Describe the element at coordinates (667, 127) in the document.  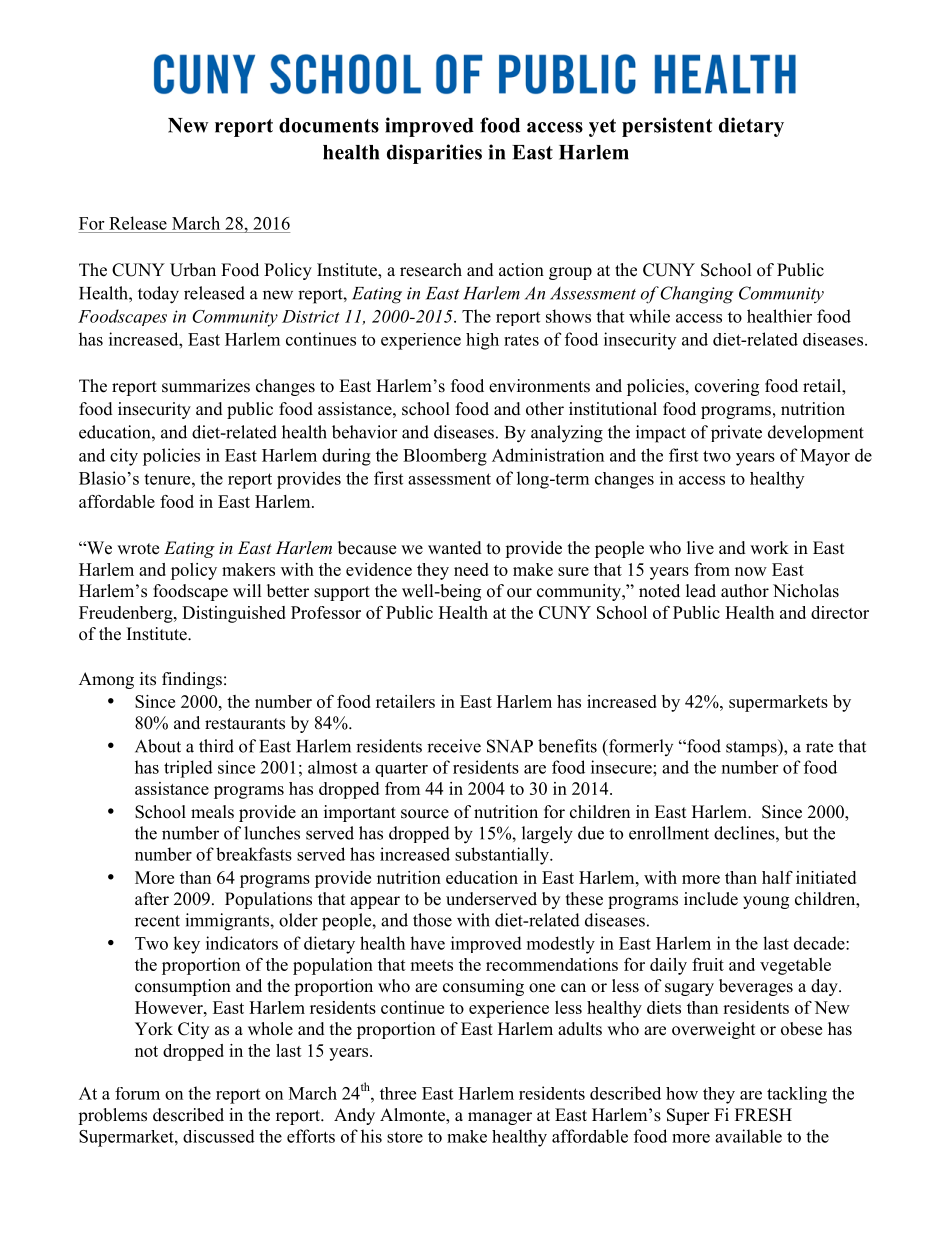
I see `persistent` at that location.
